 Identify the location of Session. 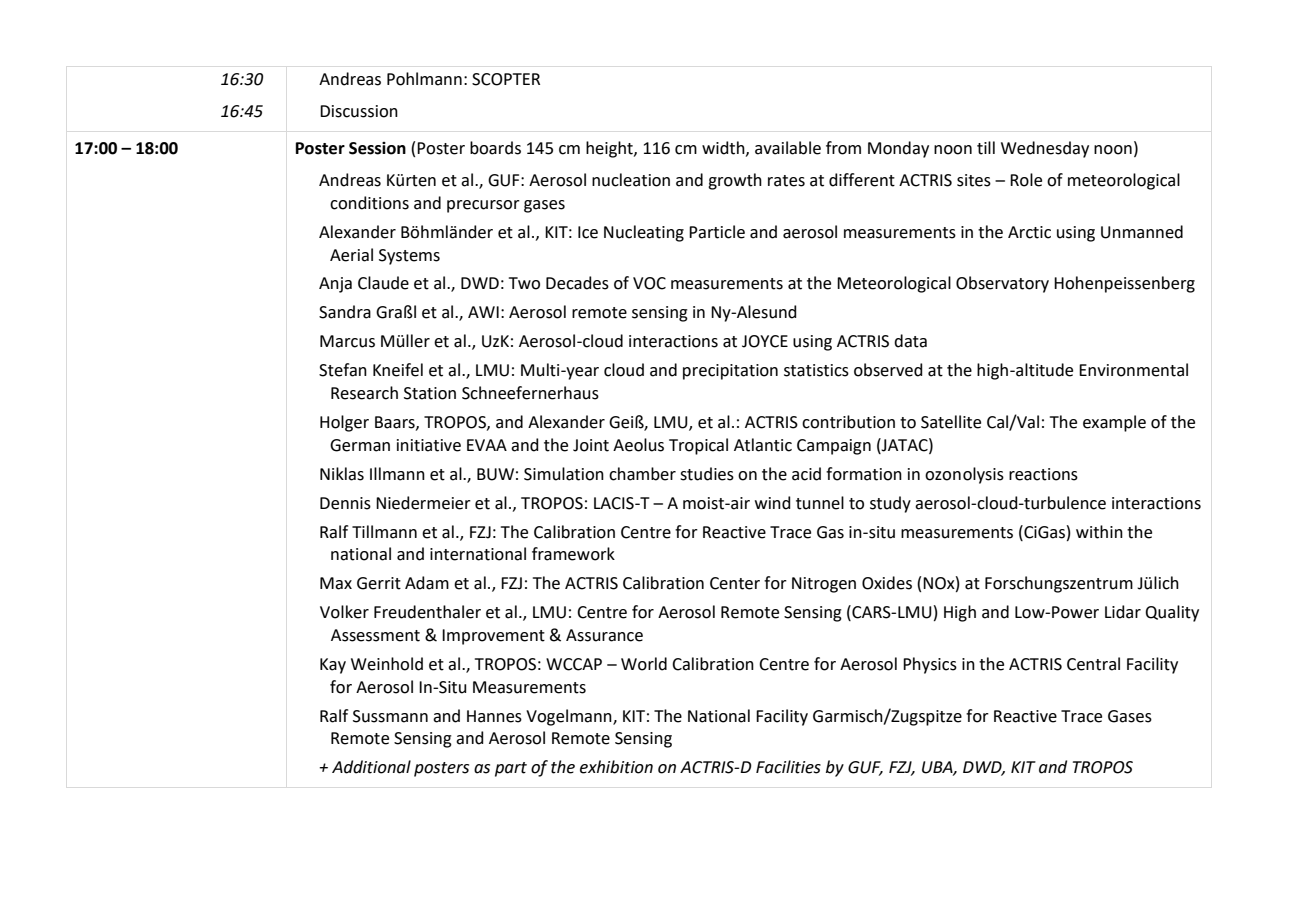
(377, 148).
